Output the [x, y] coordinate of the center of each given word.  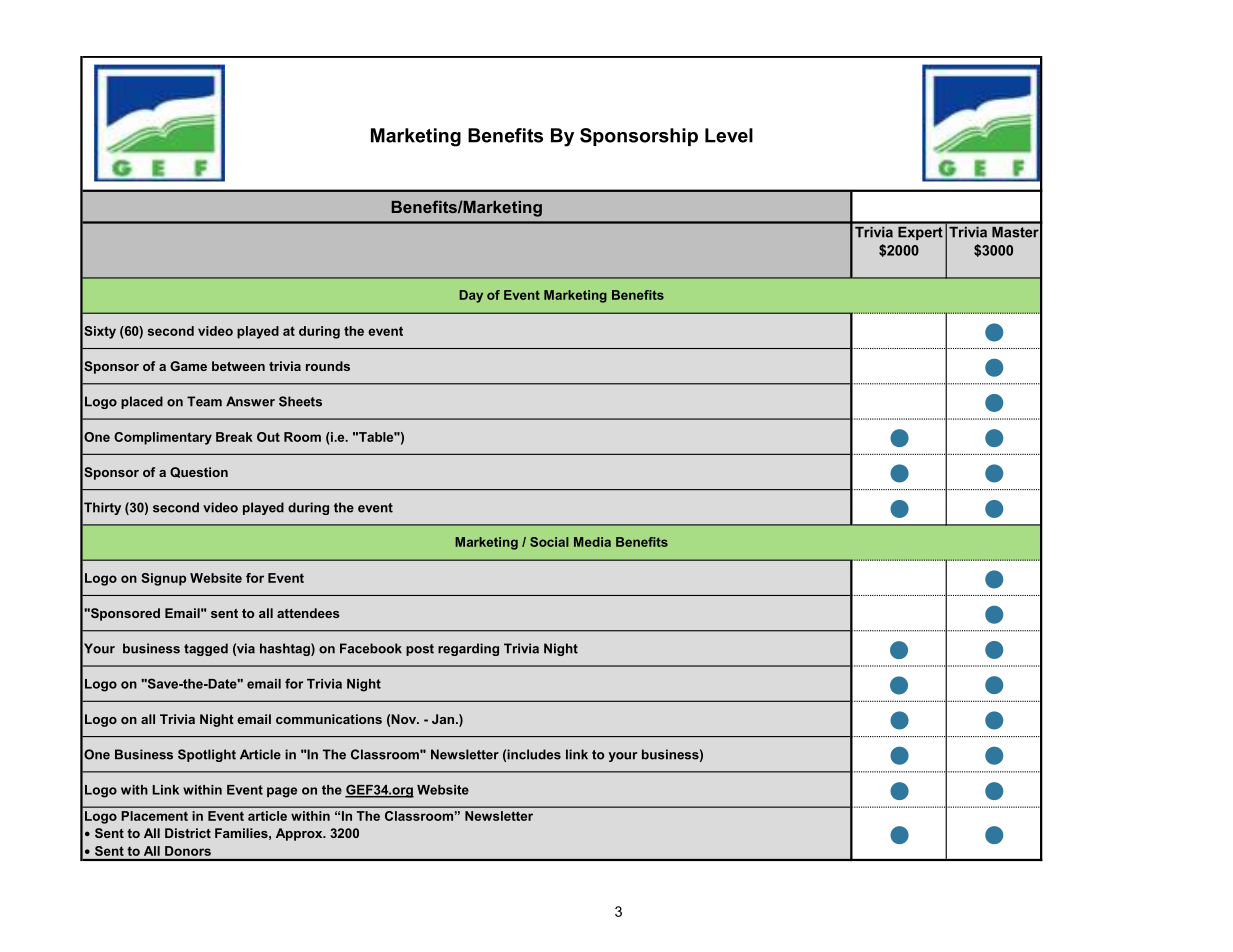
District [188, 833]
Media [592, 542]
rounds [328, 366]
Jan [443, 719]
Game [188, 366]
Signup [163, 579]
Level [729, 135]
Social [549, 542]
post [420, 650]
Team [204, 401]
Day [471, 296]
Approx [300, 834]
